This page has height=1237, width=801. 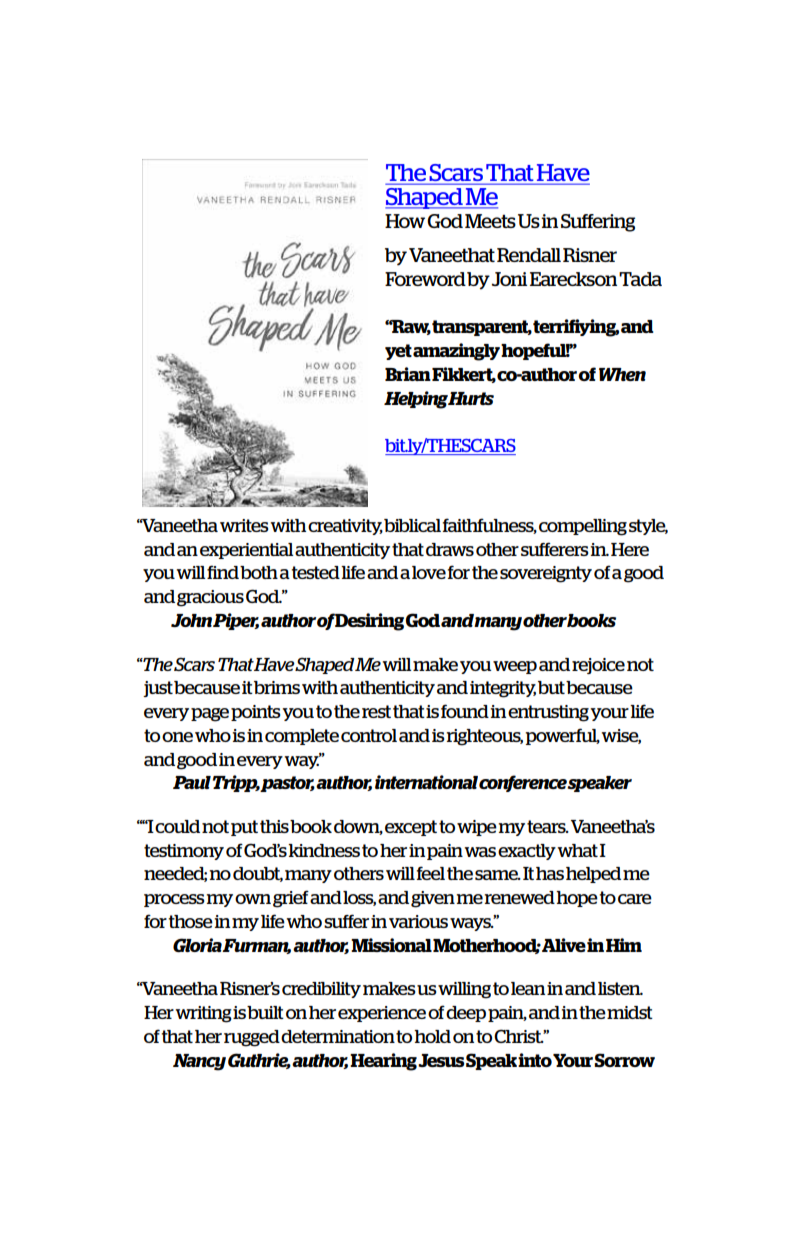 I want to click on Tada, so click(x=640, y=279).
